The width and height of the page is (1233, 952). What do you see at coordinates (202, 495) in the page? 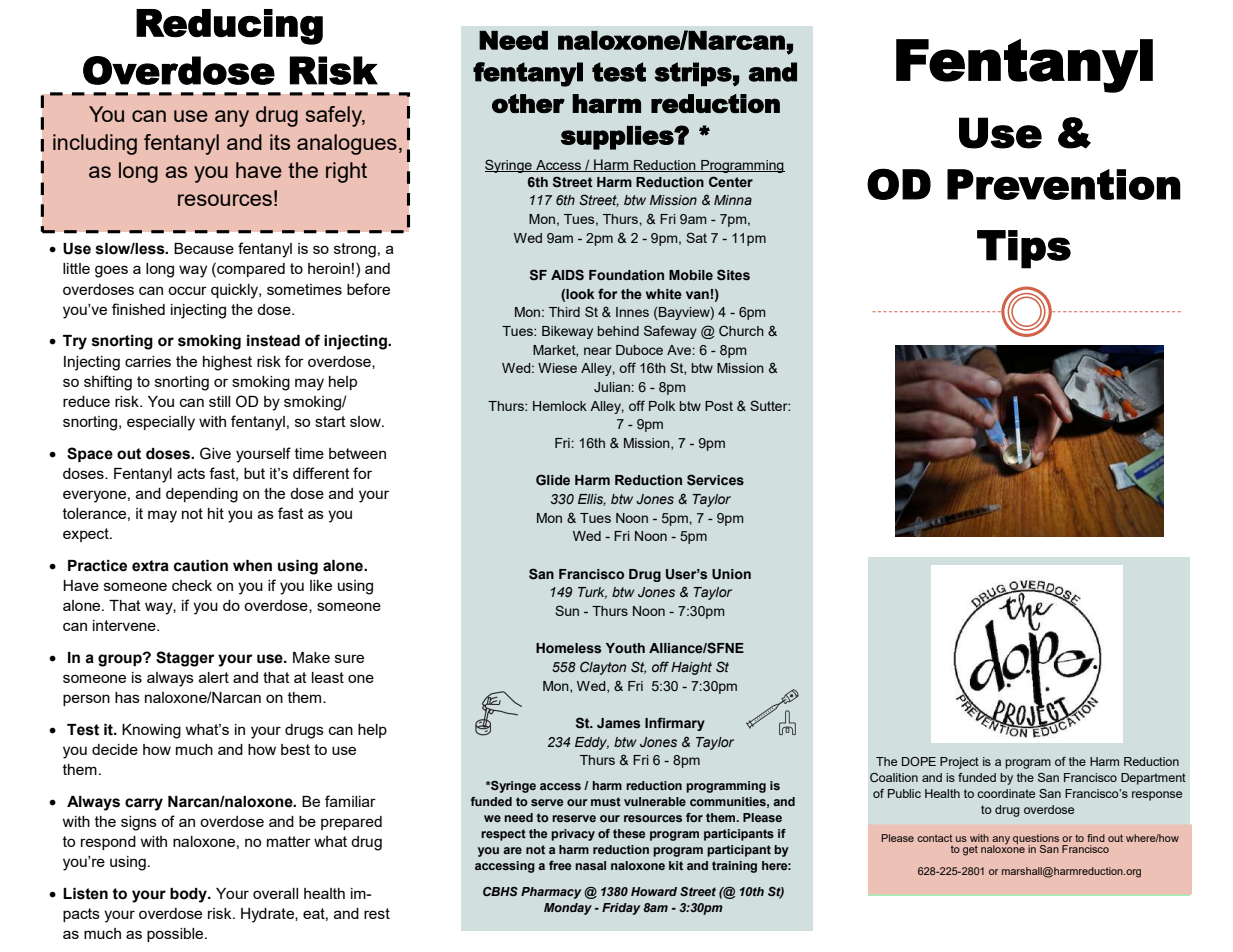
I see `depending` at bounding box center [202, 495].
